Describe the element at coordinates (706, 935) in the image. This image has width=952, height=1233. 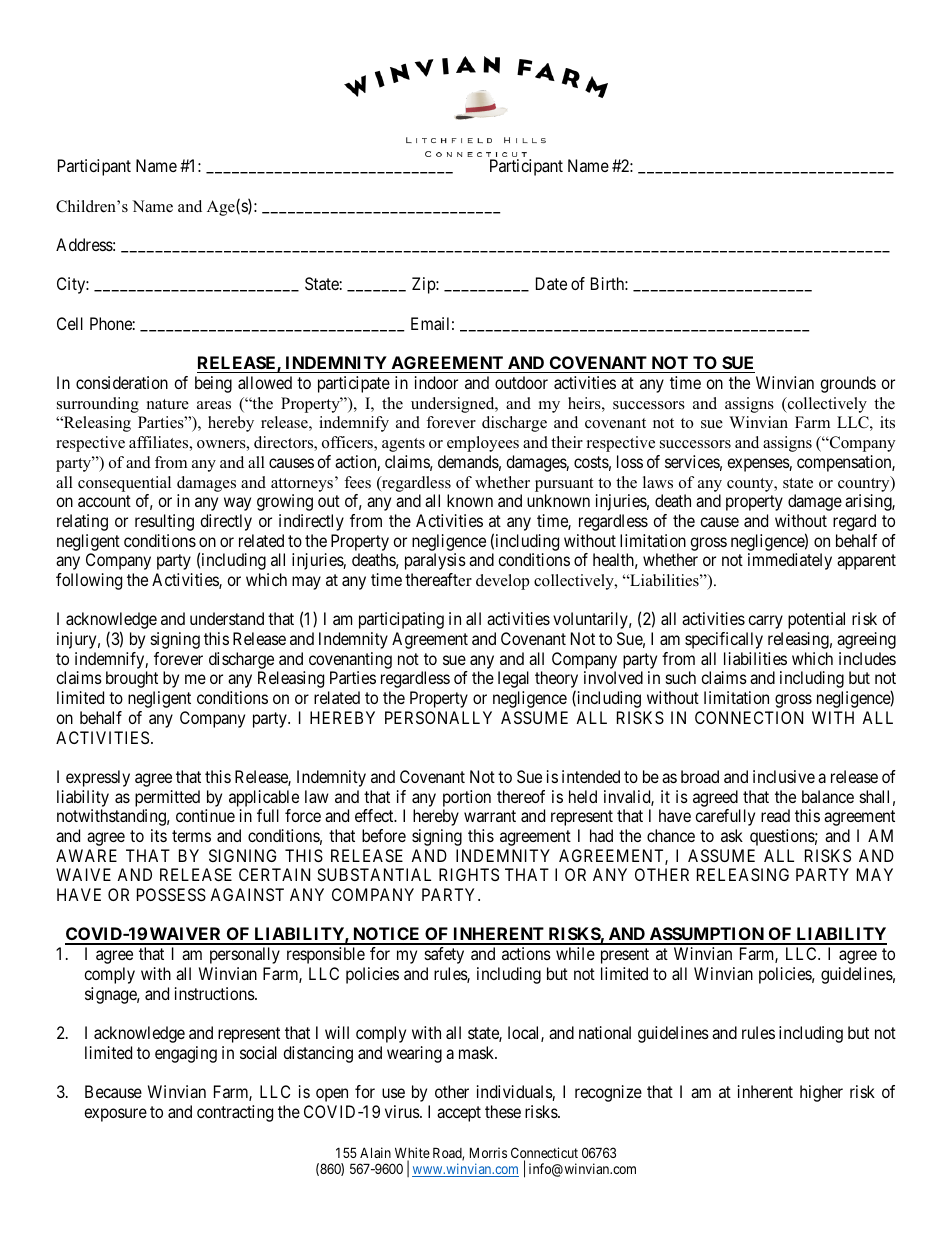
I see `ASSUMPTION` at that location.
